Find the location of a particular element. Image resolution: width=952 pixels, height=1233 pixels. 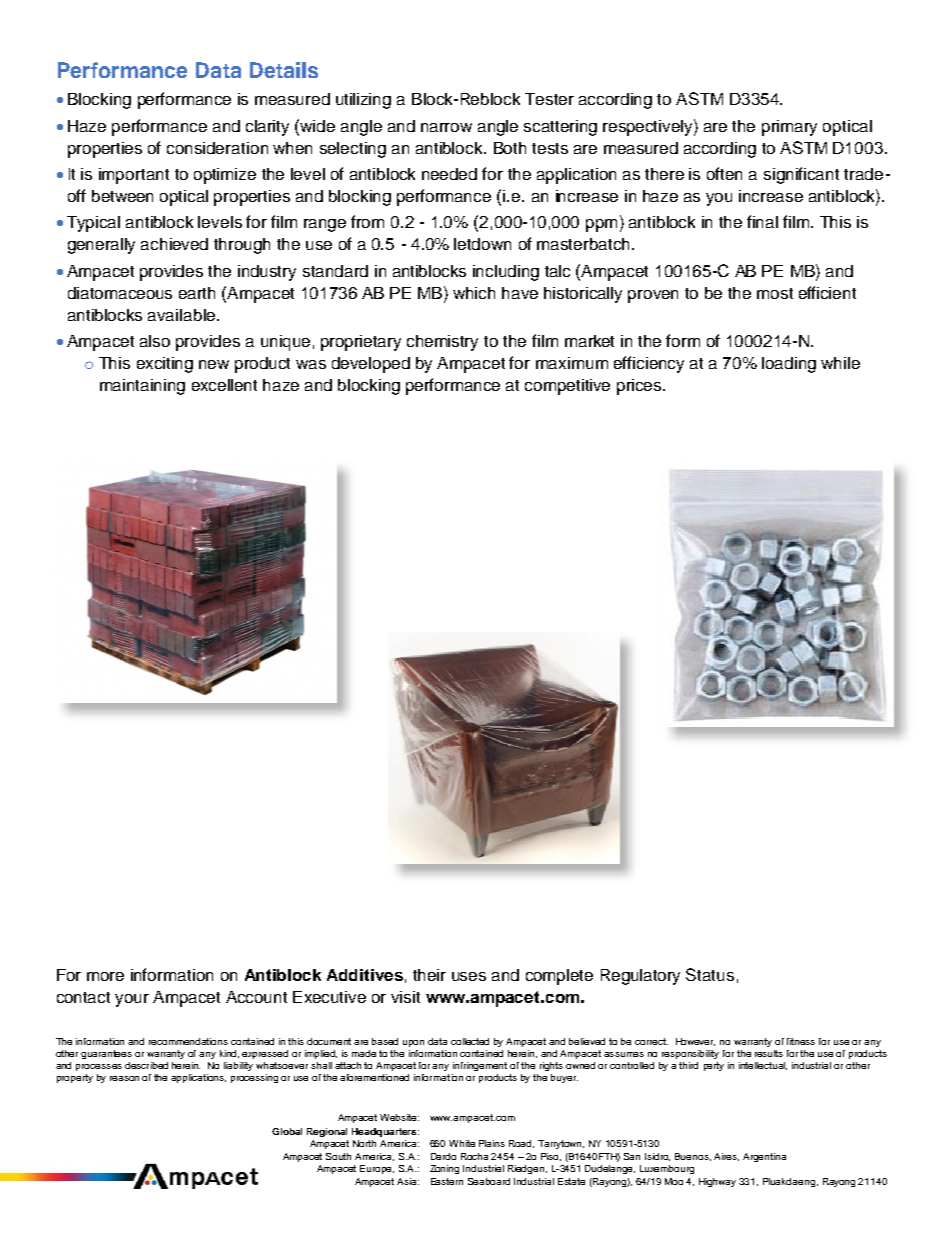

maintaining is located at coordinates (142, 387).
